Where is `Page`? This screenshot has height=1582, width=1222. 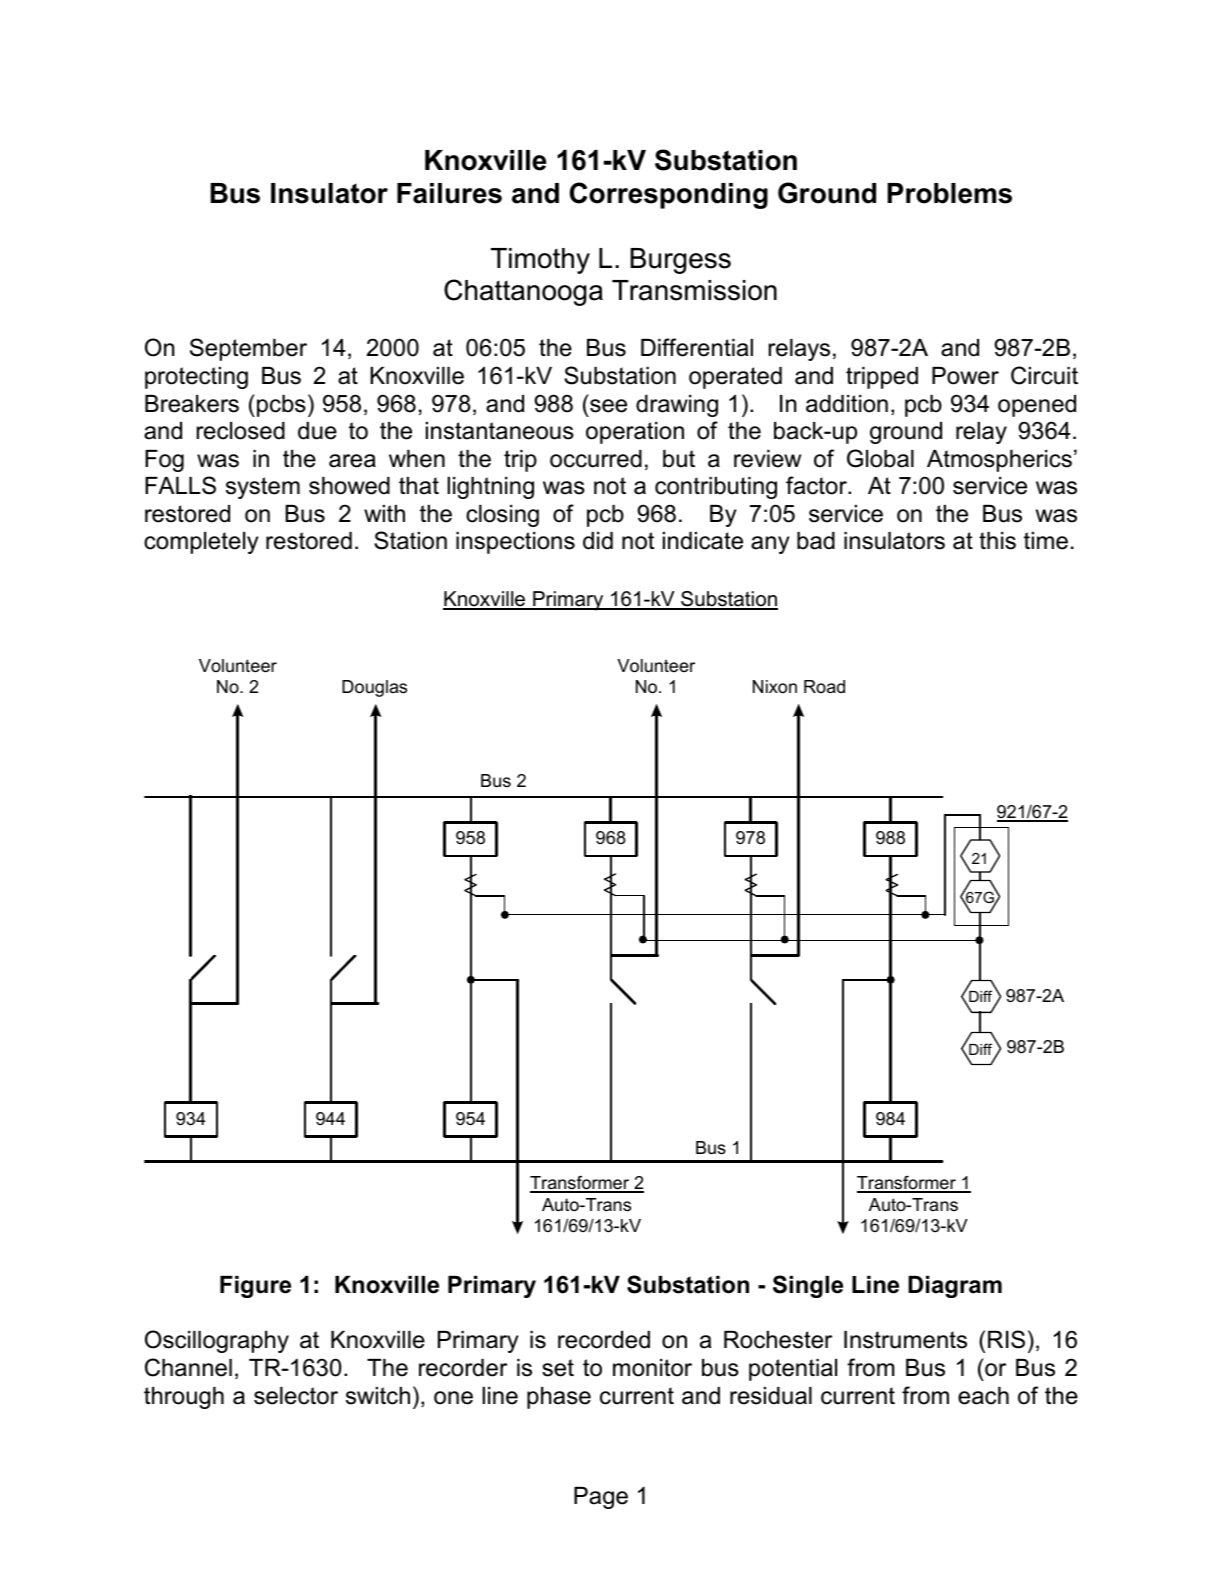
Page is located at coordinates (601, 1498).
